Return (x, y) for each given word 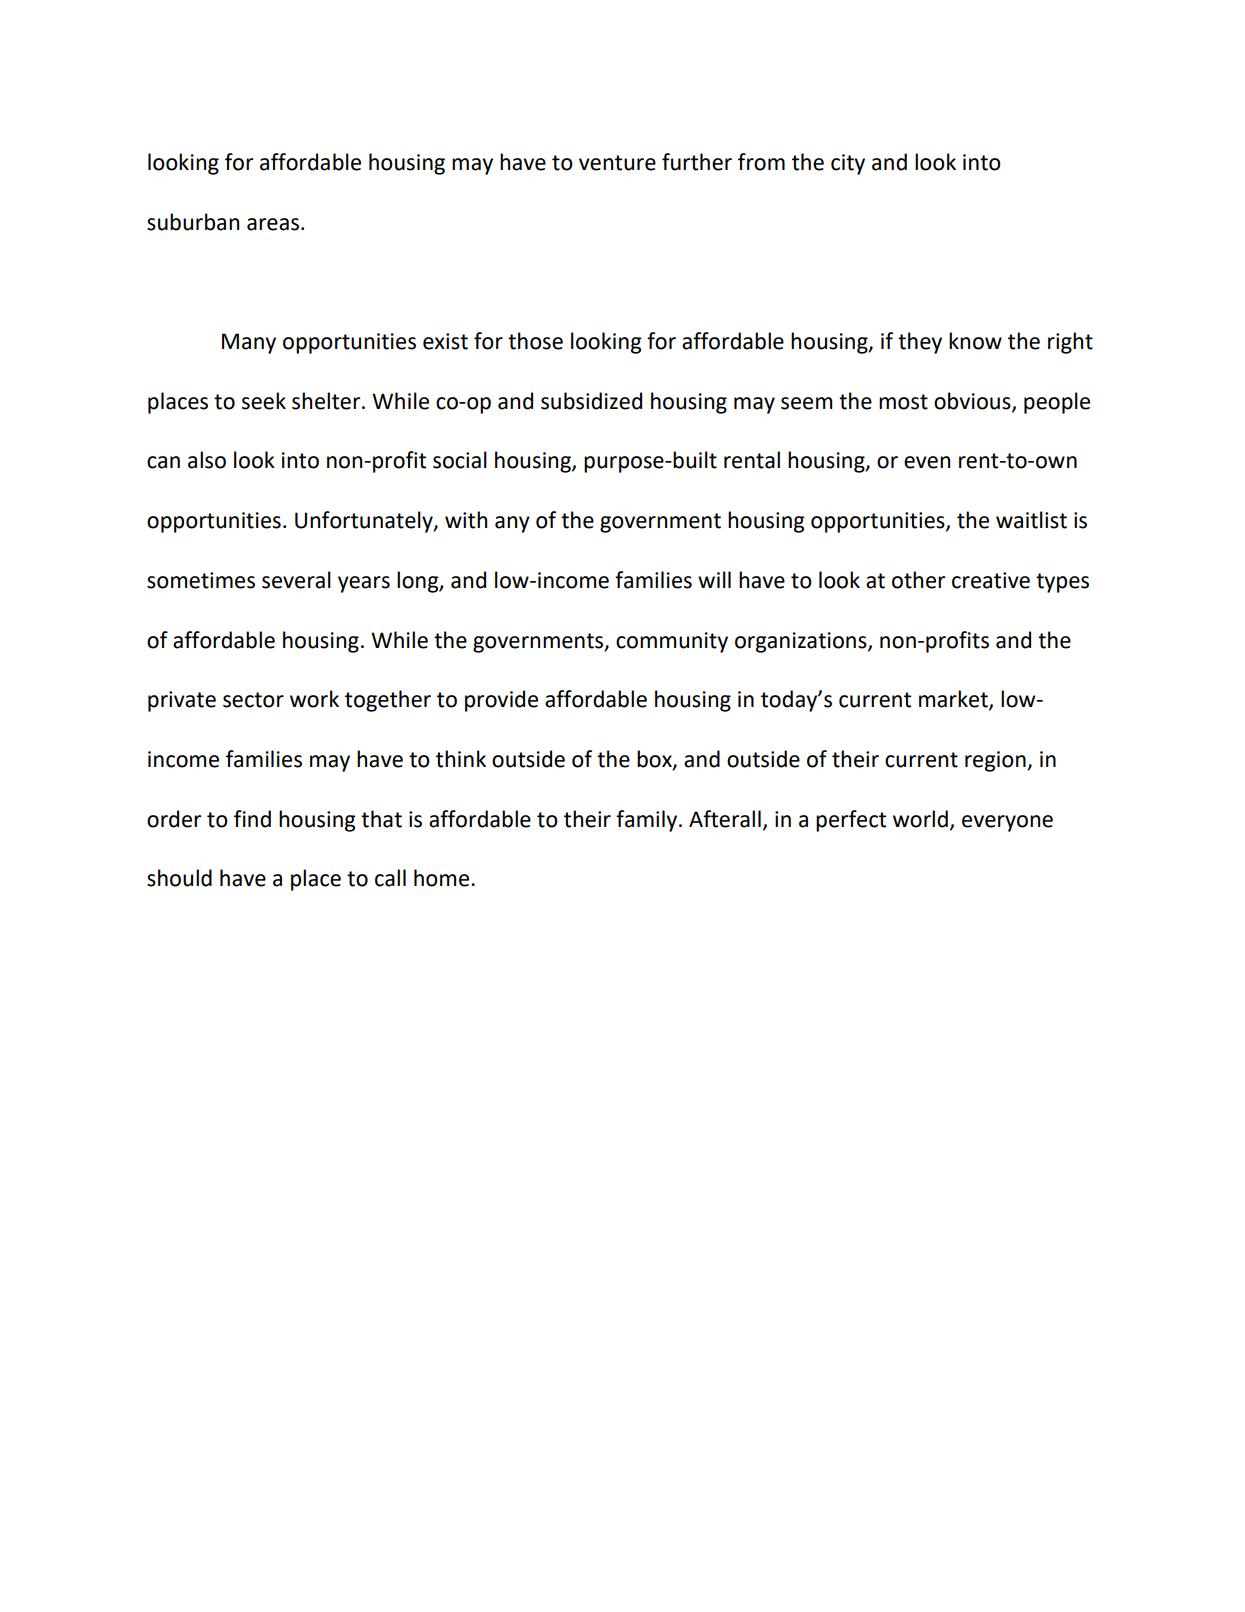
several (296, 580)
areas (273, 224)
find (252, 819)
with (466, 520)
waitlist (1031, 520)
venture (617, 163)
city (848, 164)
